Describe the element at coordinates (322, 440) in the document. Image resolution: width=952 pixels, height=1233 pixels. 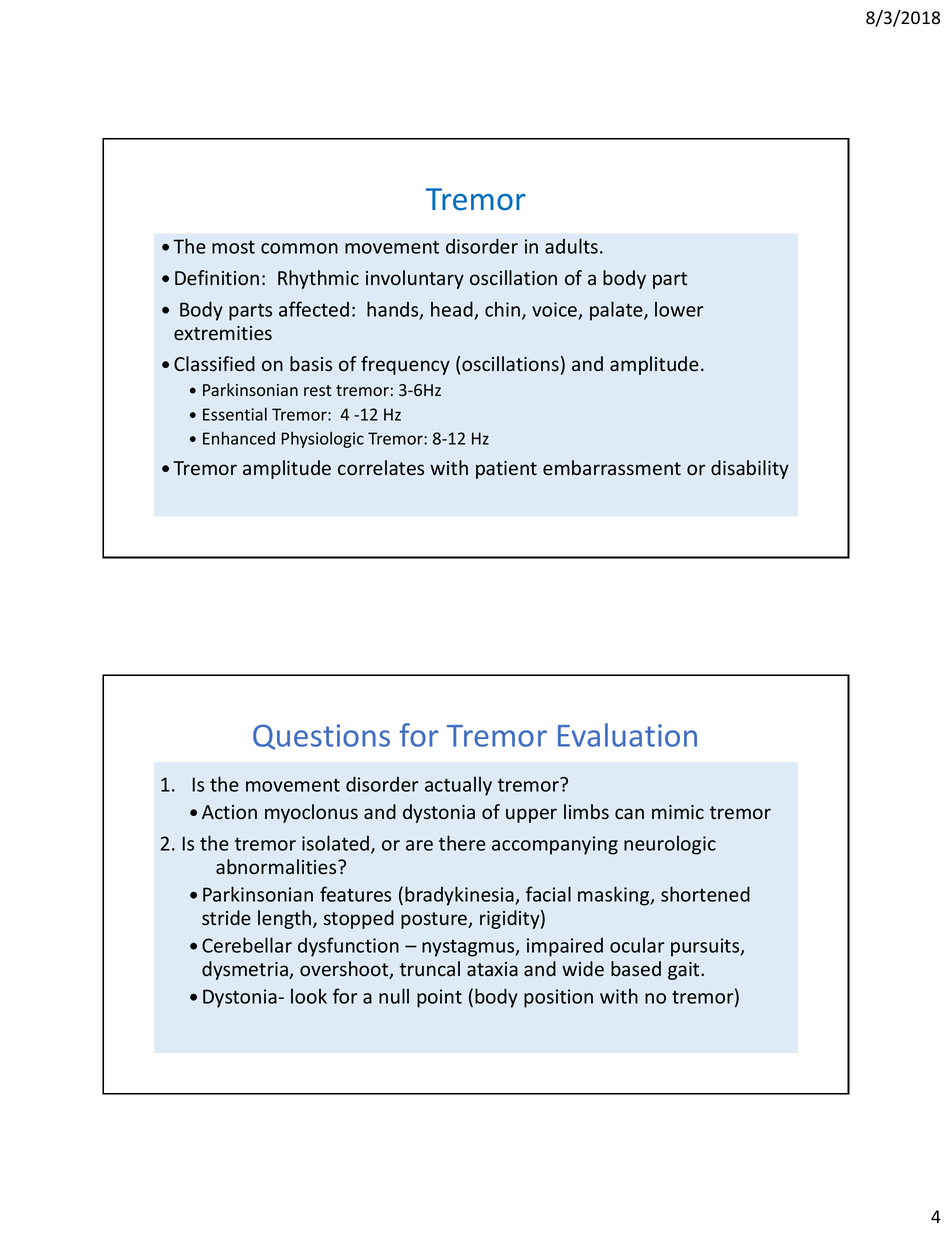
I see `Physiologic` at that location.
